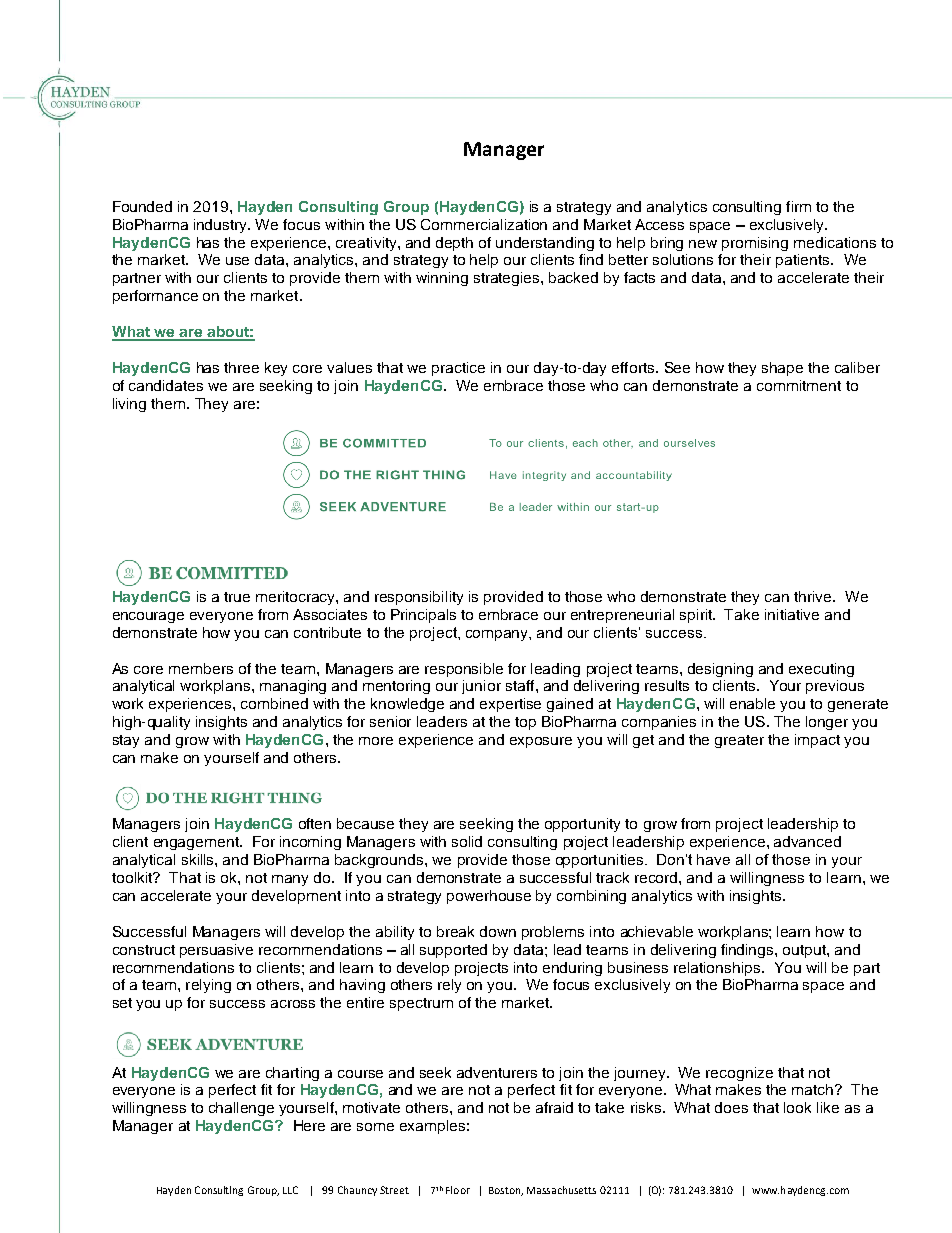  I want to click on responsibility, so click(419, 598).
